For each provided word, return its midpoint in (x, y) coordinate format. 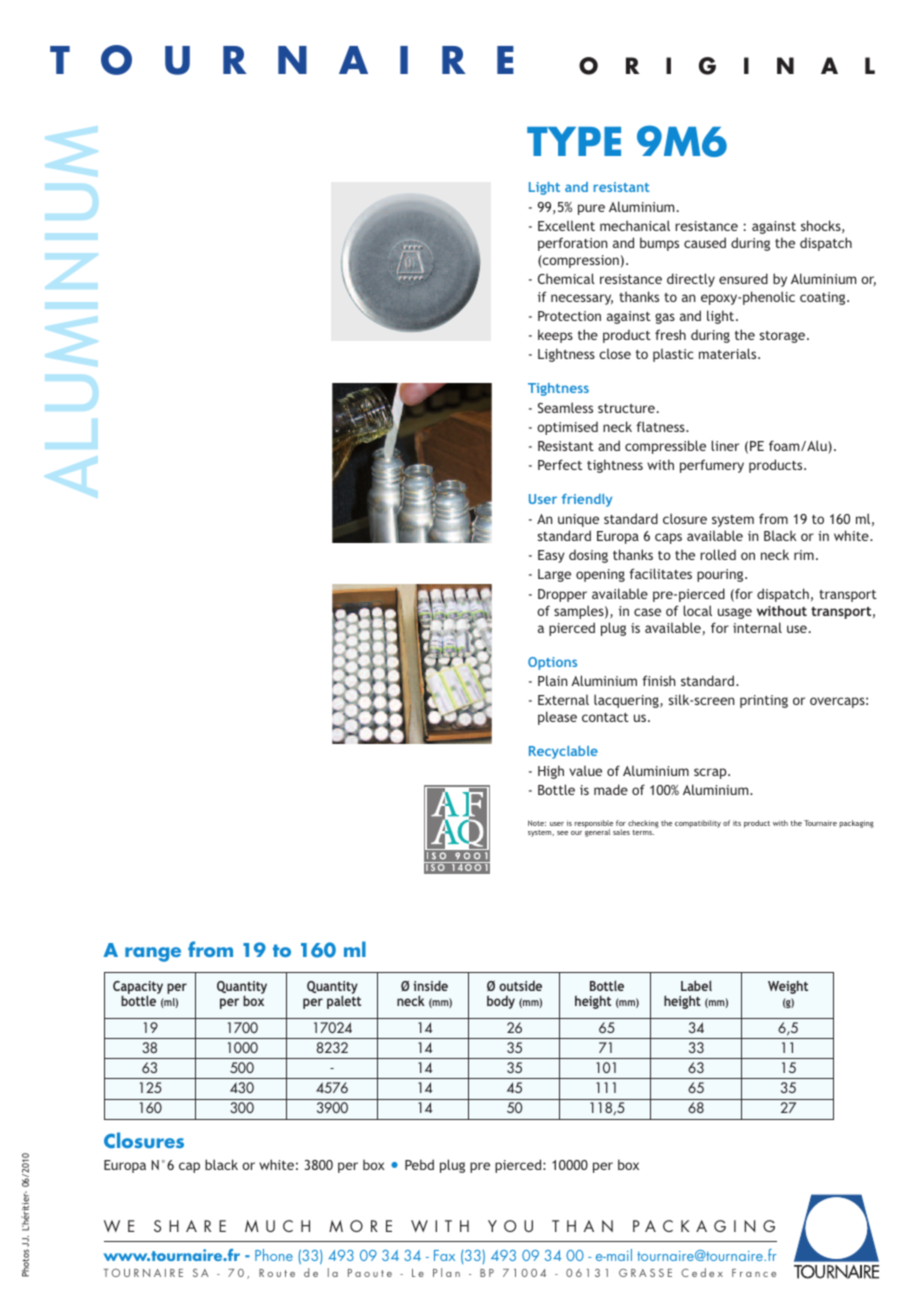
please (557, 718)
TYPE (574, 141)
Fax (444, 1255)
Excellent (566, 225)
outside (520, 986)
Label (696, 985)
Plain (552, 680)
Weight (788, 987)
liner (725, 445)
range (153, 954)
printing (764, 701)
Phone (274, 1255)
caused (705, 242)
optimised (567, 428)
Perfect (560, 464)
